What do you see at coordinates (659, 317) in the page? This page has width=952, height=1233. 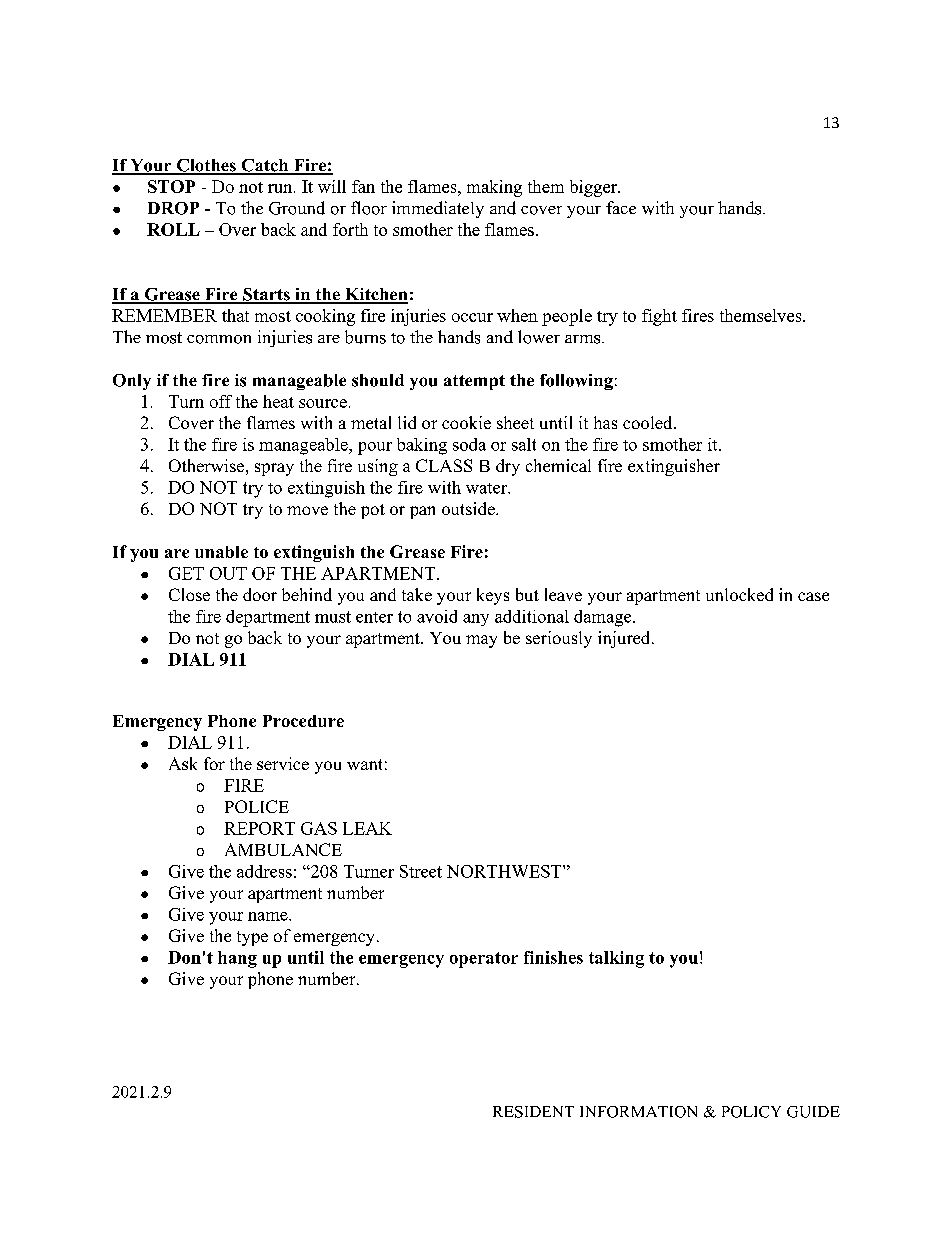 I see `fight` at bounding box center [659, 317].
